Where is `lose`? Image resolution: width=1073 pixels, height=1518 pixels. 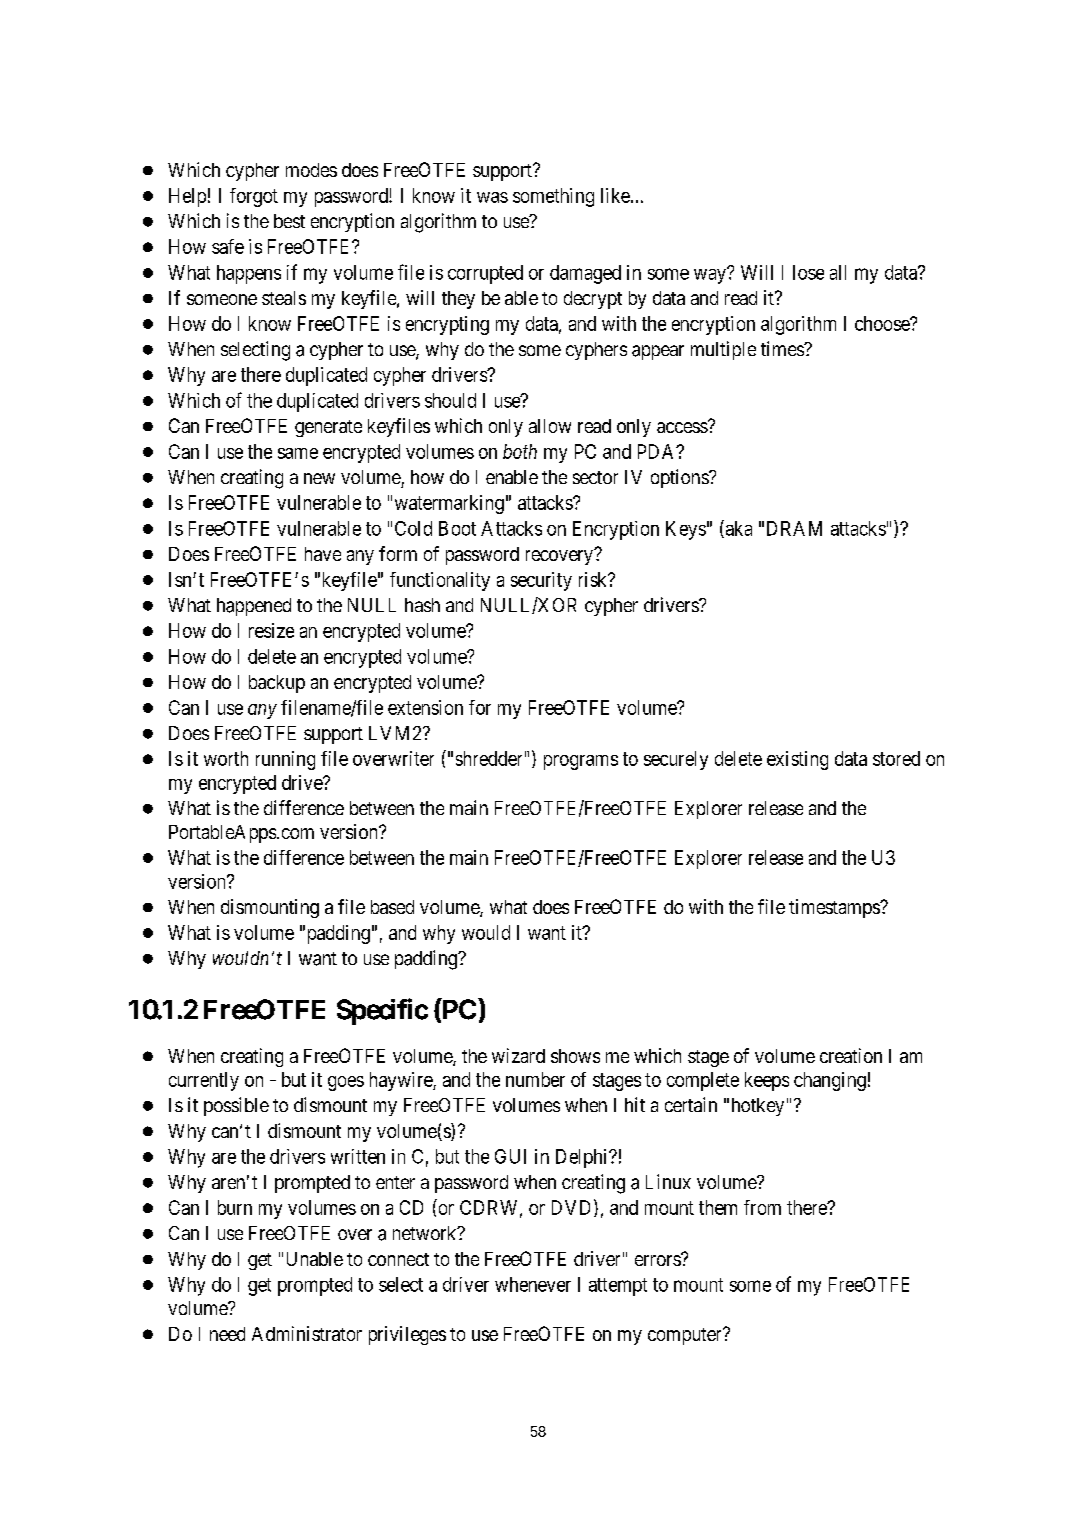
lose is located at coordinates (808, 272).
